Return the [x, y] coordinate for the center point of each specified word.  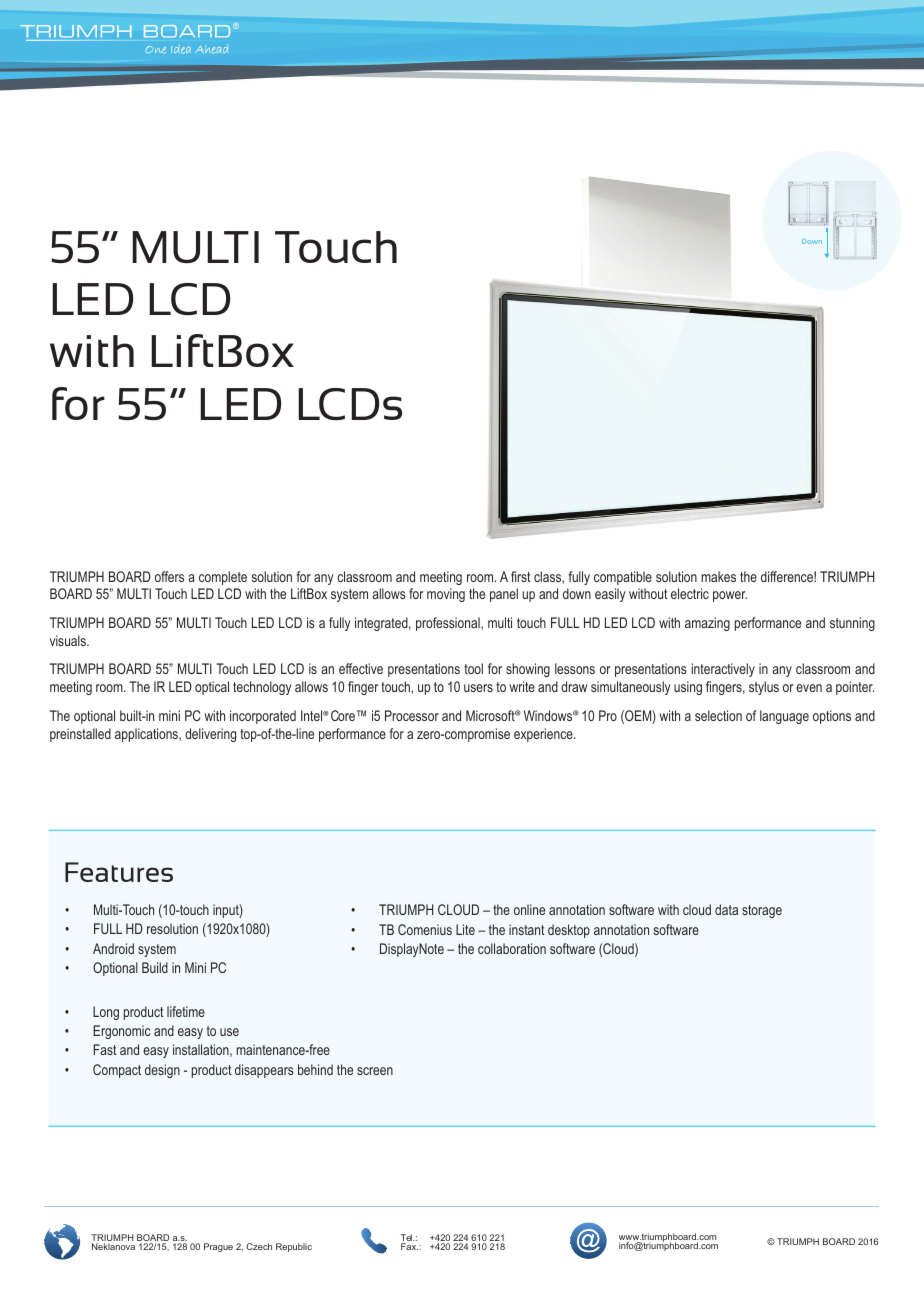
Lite [465, 929]
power [730, 596]
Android [113, 948]
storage [762, 911]
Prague [218, 1247]
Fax [409, 1246]
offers [169, 576]
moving [446, 595]
